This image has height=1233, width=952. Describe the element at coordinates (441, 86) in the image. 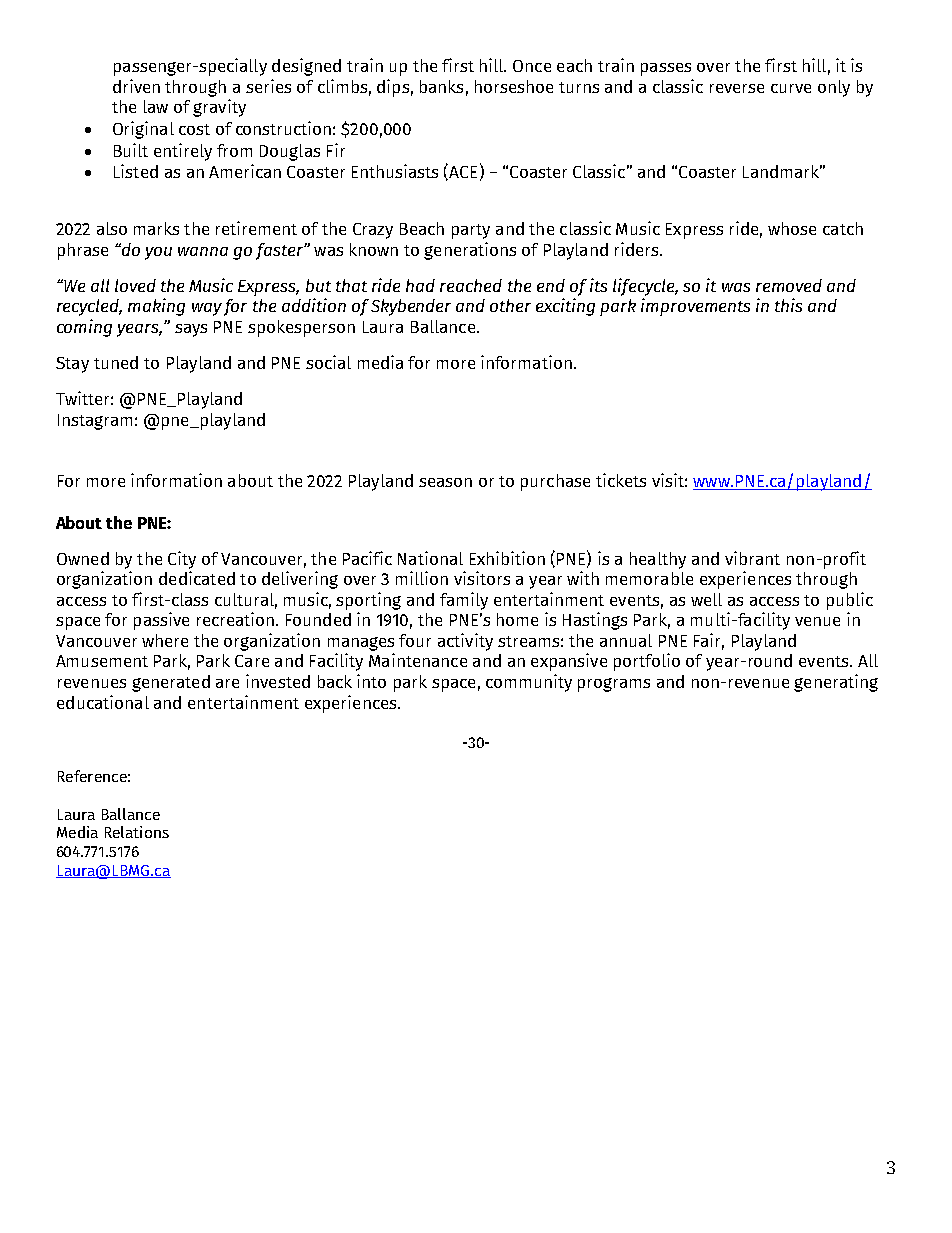

I see `banks` at that location.
